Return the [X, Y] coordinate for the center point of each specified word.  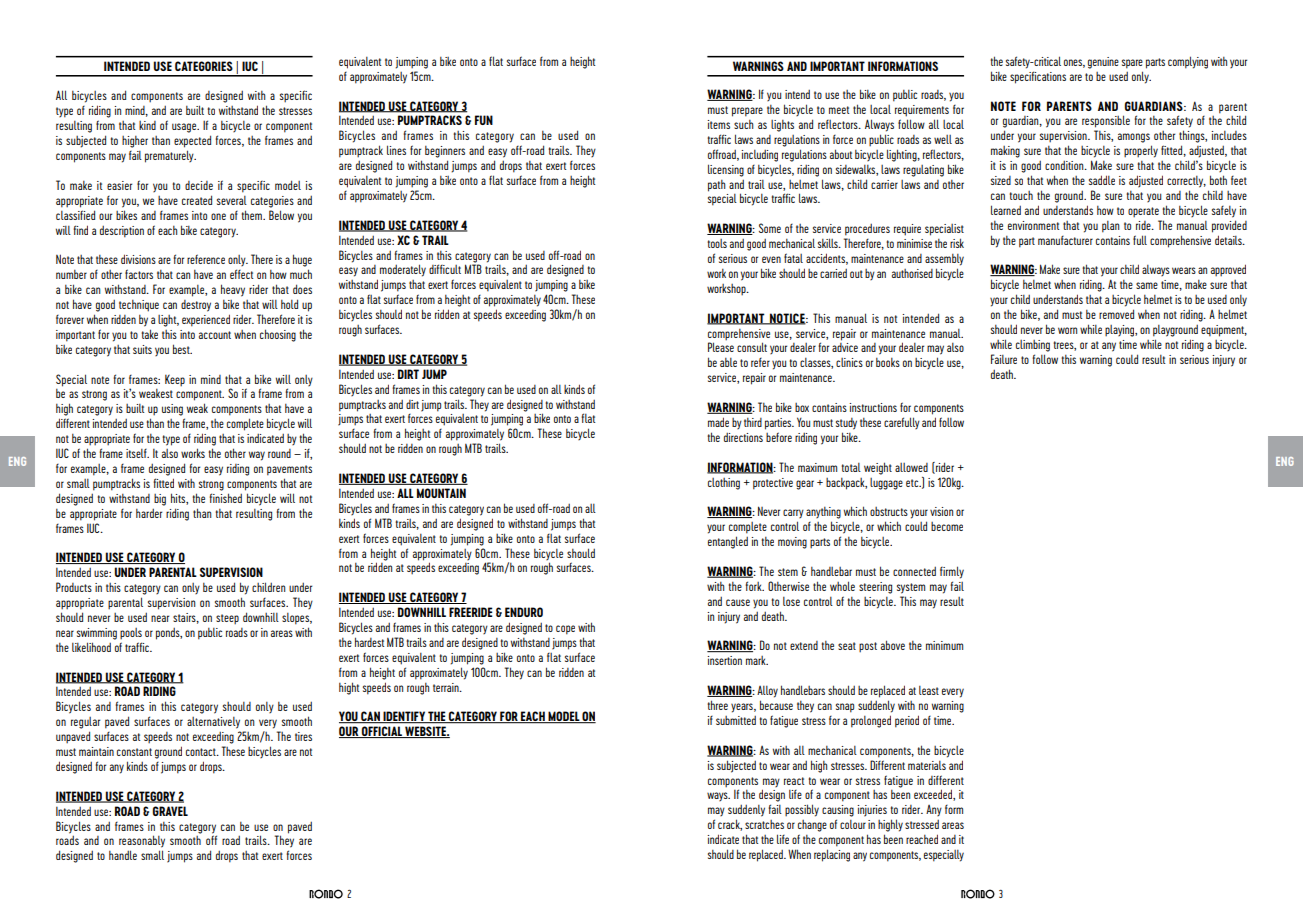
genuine [1103, 63]
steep [227, 619]
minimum [944, 645]
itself [137, 453]
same [1147, 285]
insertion [725, 660]
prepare [747, 112]
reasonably [142, 841]
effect [241, 274]
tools [717, 243]
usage [185, 128]
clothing [724, 484]
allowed [911, 467]
